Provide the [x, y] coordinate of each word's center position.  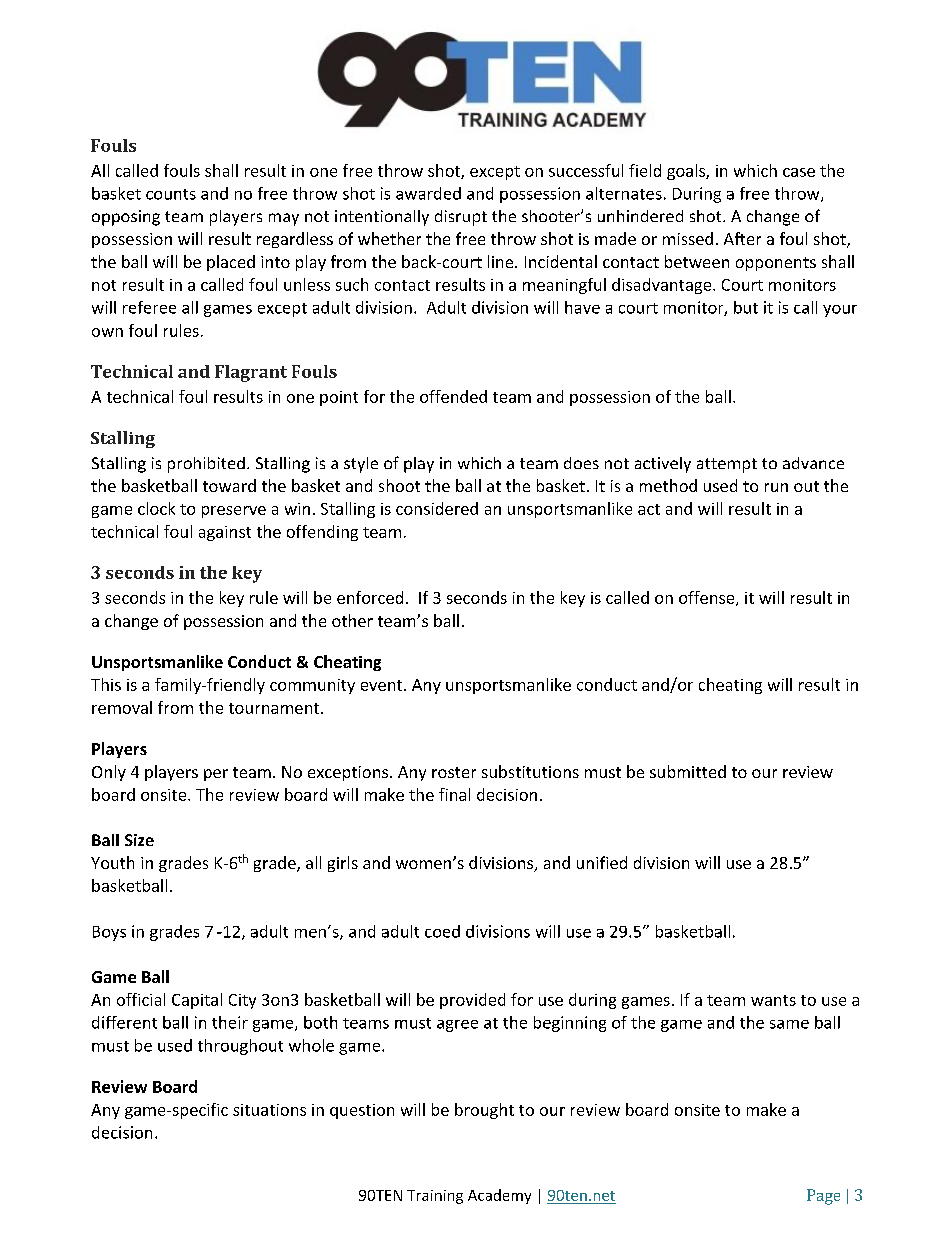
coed [442, 931]
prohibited [206, 465]
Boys [109, 933]
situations [269, 1110]
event [383, 685]
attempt [727, 465]
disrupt [461, 218]
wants [773, 1000]
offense [708, 598]
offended [453, 396]
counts [171, 194]
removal [122, 707]
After [742, 238]
